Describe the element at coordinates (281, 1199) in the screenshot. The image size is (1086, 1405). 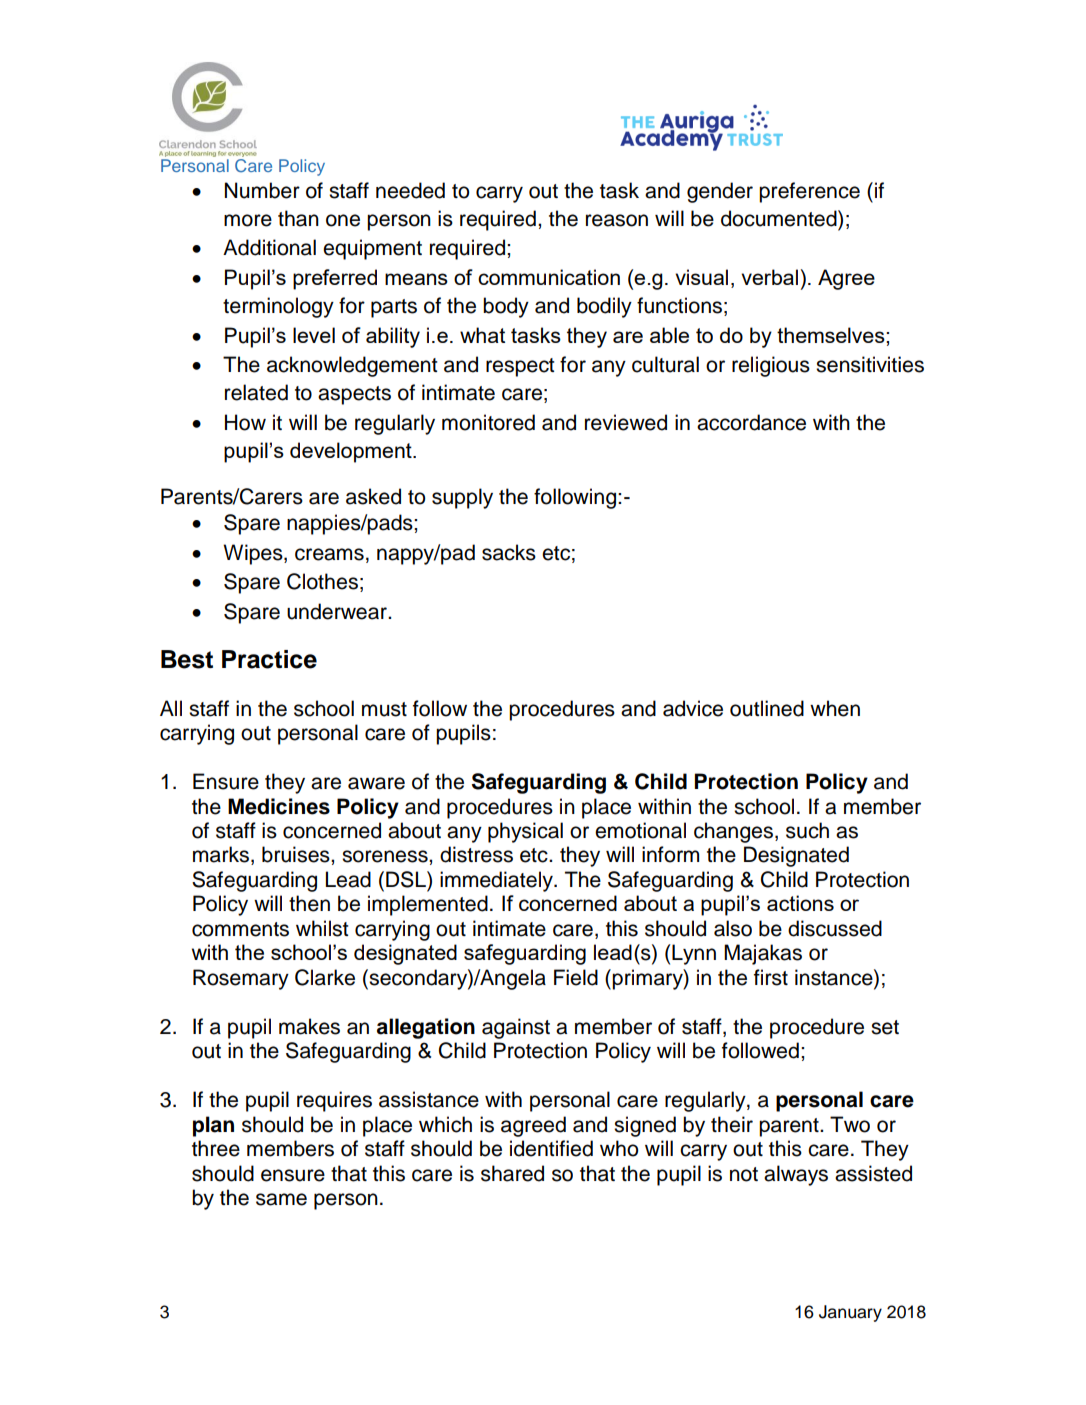
I see `same` at that location.
